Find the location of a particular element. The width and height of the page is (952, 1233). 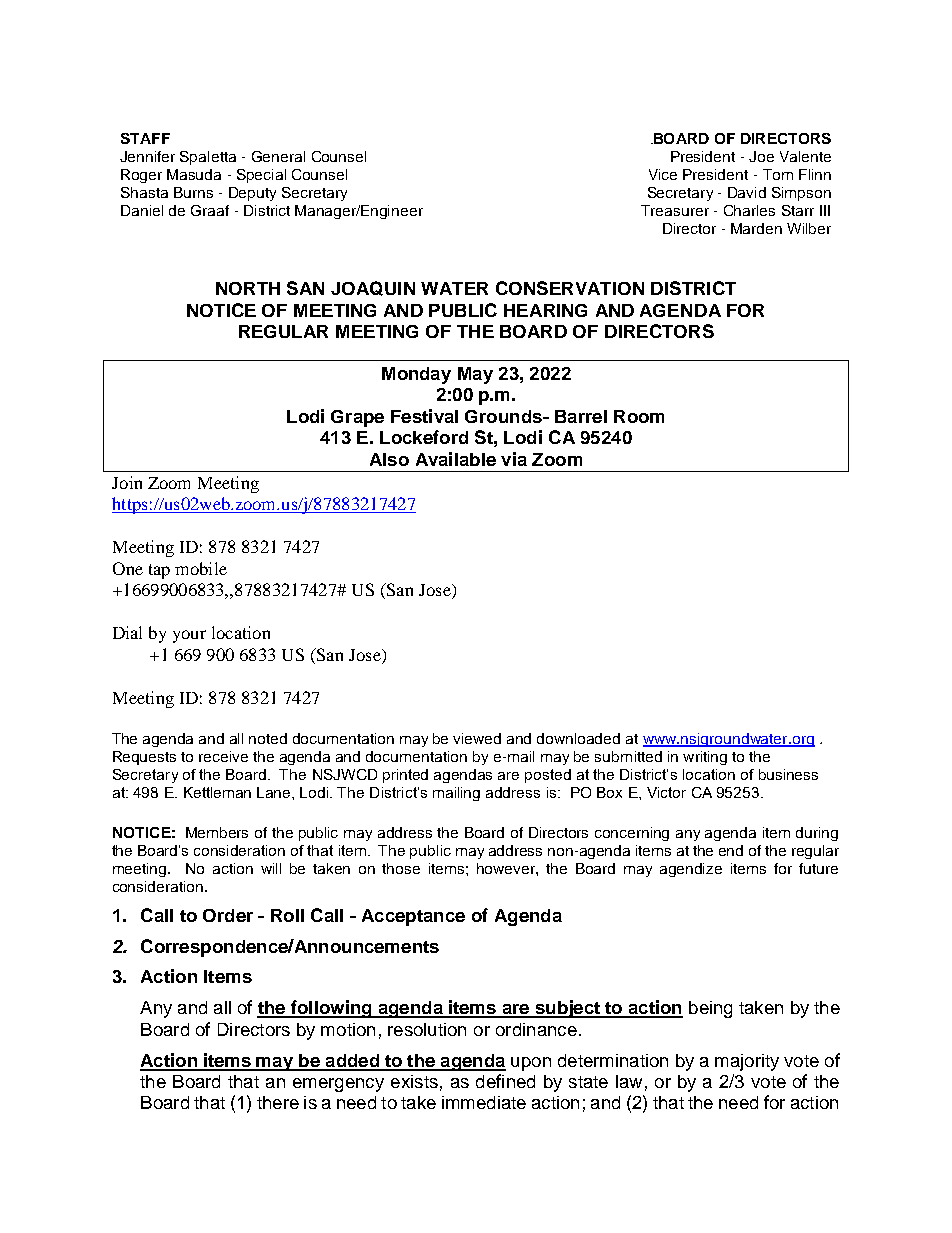

your is located at coordinates (189, 636).
